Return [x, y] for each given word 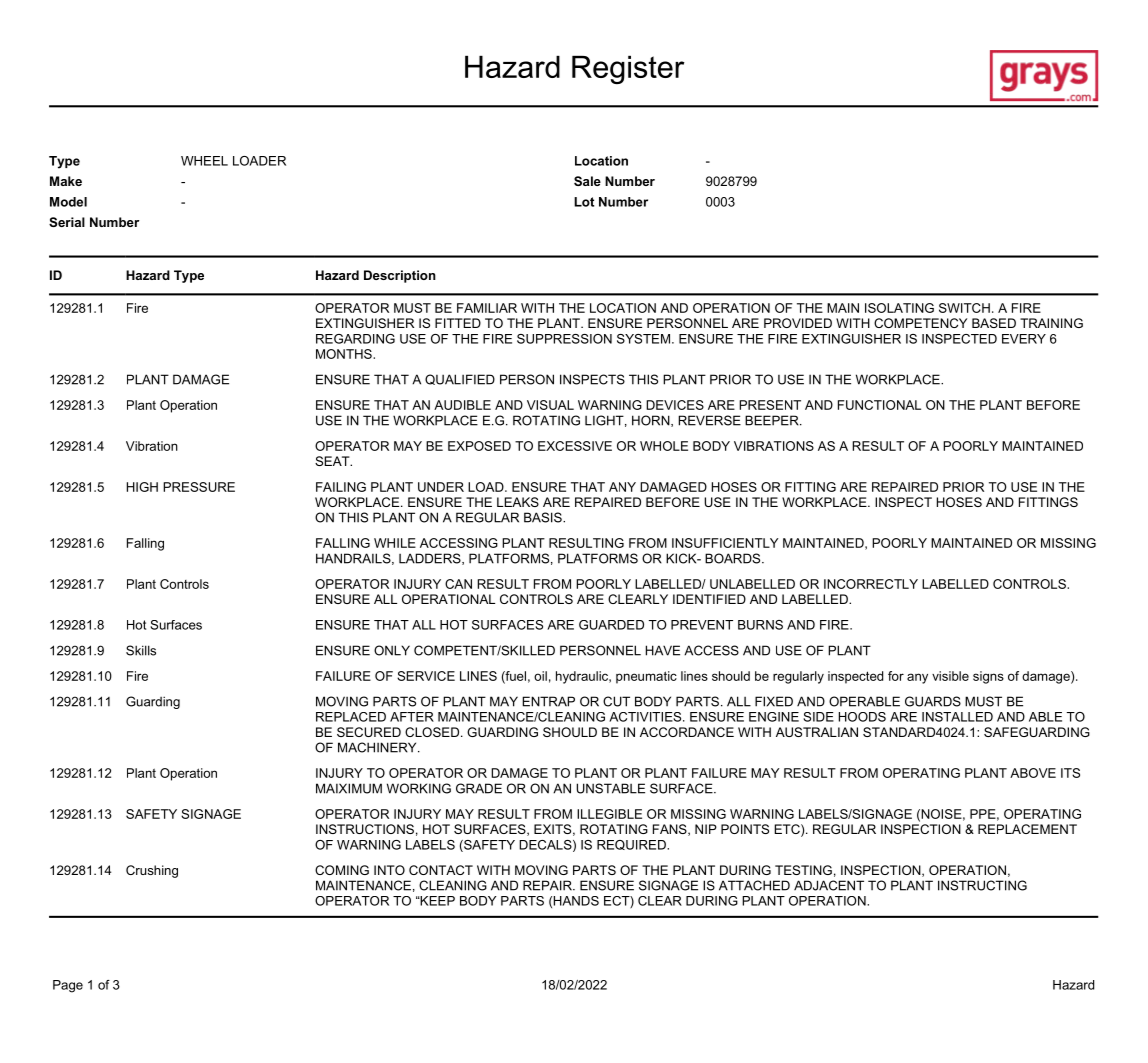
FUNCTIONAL [879, 405]
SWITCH [964, 308]
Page [68, 986]
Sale [587, 181]
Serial [67, 222]
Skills [141, 650]
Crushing [152, 871]
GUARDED [611, 625]
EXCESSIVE [575, 446]
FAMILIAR [487, 308]
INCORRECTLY [871, 584]
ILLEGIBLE [609, 814]
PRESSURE [199, 487]
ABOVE [1033, 773]
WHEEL [204, 161]
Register [628, 70]
